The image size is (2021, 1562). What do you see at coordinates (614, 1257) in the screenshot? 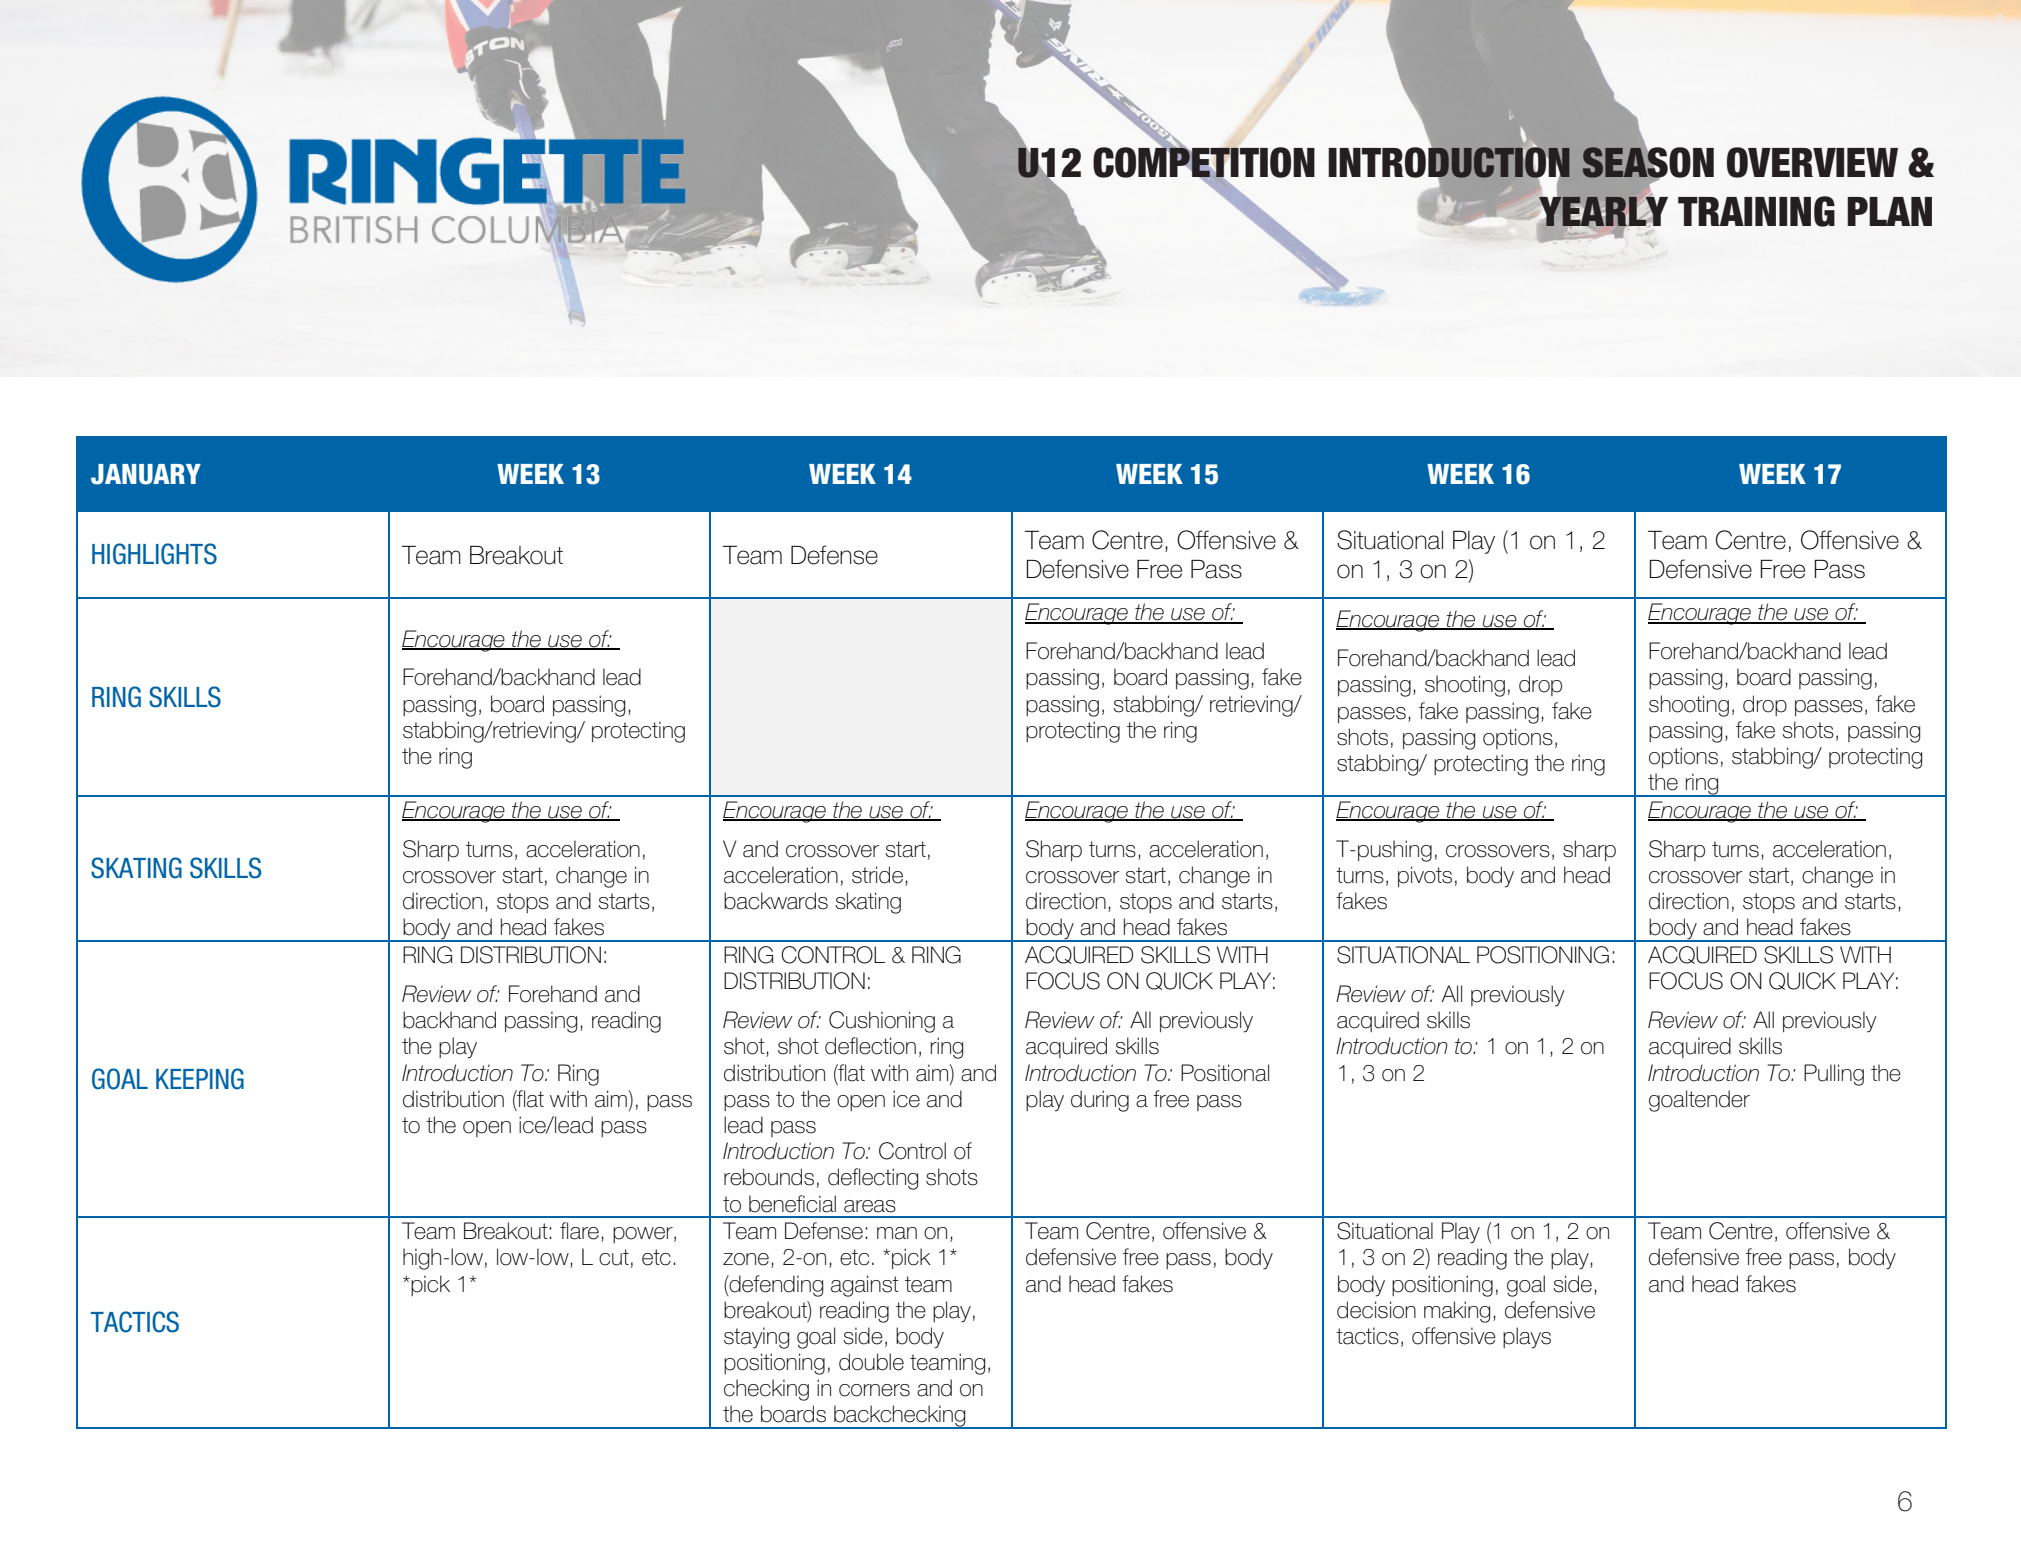
I see `cut` at bounding box center [614, 1257].
